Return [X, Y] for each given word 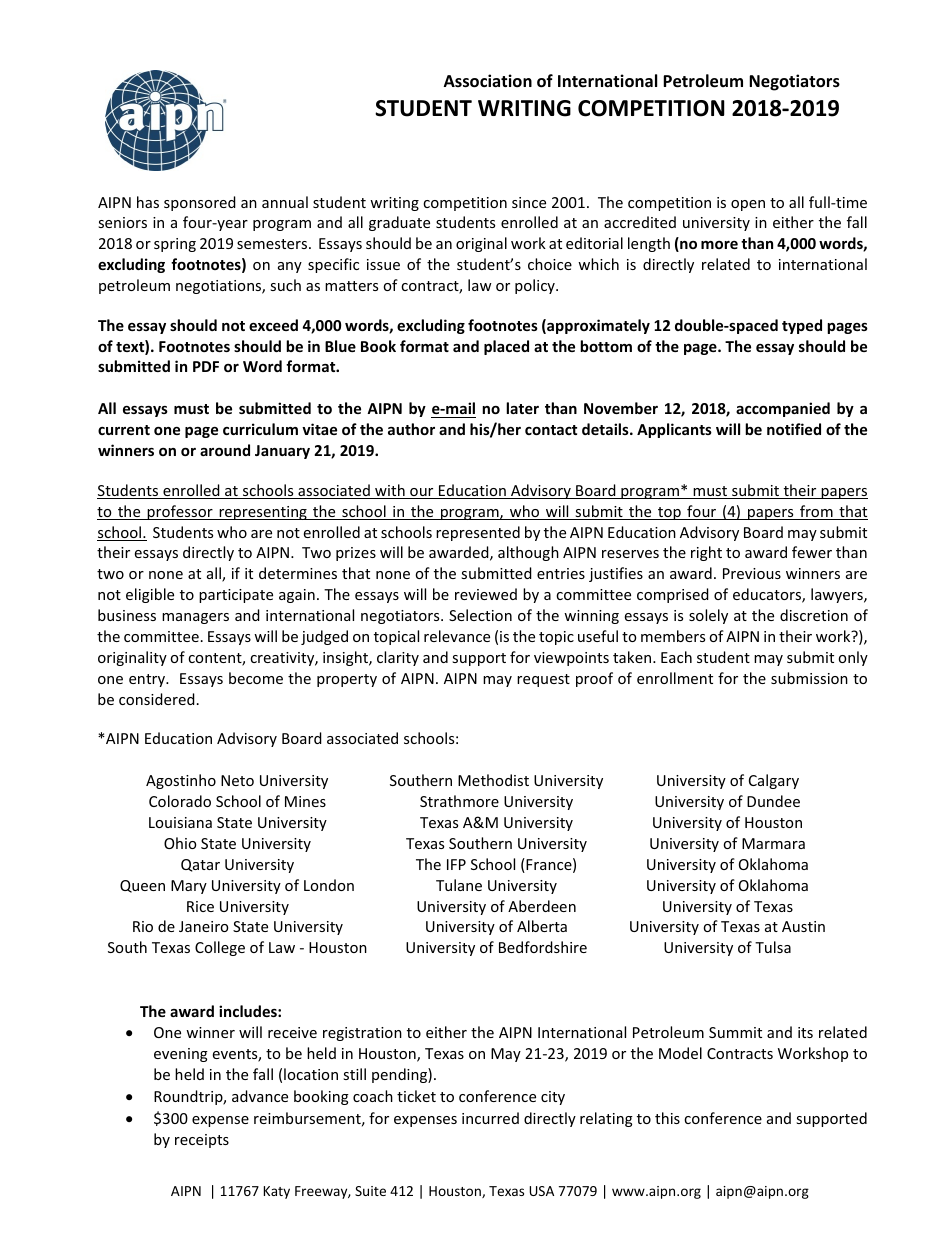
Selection [480, 615]
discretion [814, 615]
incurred [490, 1118]
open [748, 205]
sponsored [200, 203]
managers [195, 618]
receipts [202, 1141]
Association [488, 81]
